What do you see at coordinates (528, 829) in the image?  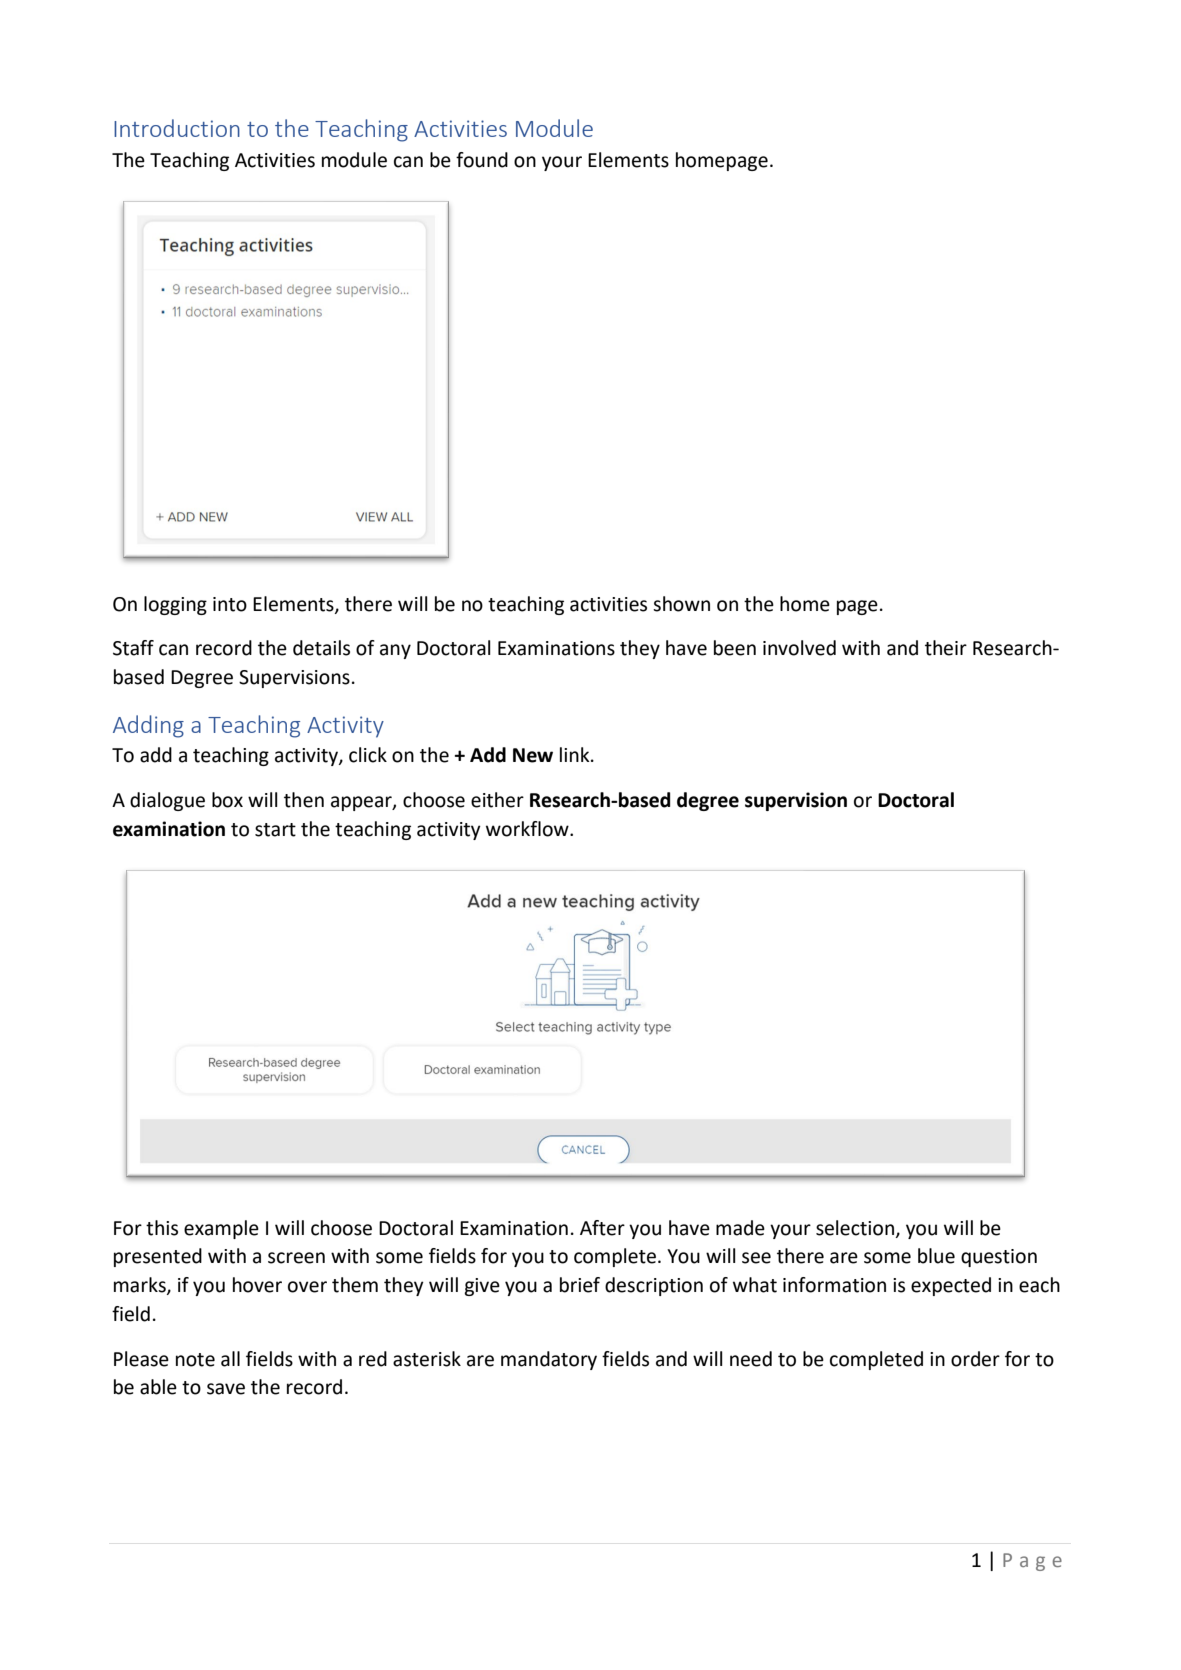 I see `workflow` at bounding box center [528, 829].
